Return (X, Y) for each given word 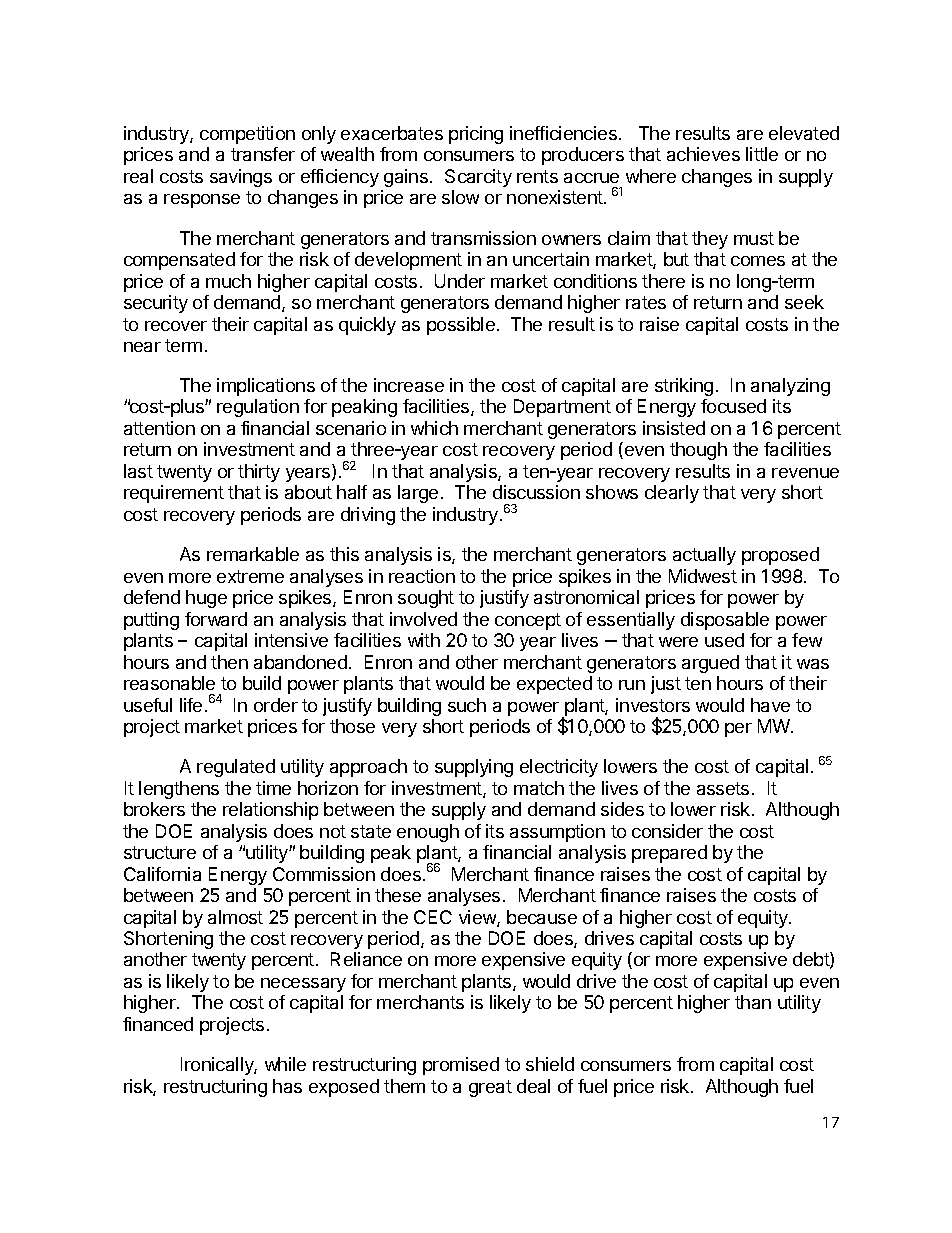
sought (426, 599)
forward (216, 619)
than (753, 1002)
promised (461, 1066)
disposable (725, 621)
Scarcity (478, 178)
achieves (703, 154)
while (285, 1064)
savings (241, 178)
